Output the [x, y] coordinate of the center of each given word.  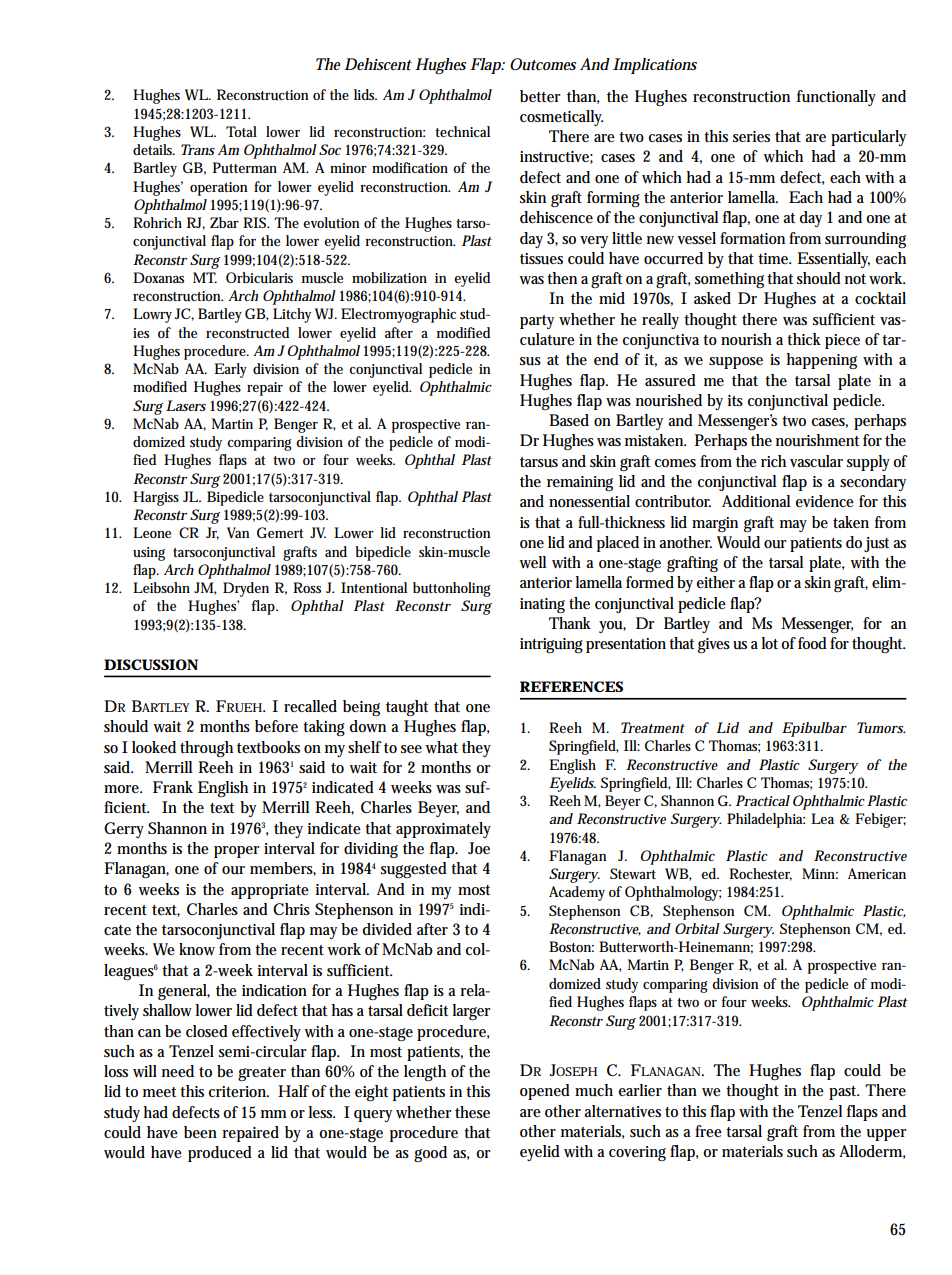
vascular [816, 461]
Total [241, 131]
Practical [763, 800]
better [540, 96]
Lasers [186, 405]
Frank [173, 787]
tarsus [539, 462]
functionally [836, 98]
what [441, 747]
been [200, 1132]
